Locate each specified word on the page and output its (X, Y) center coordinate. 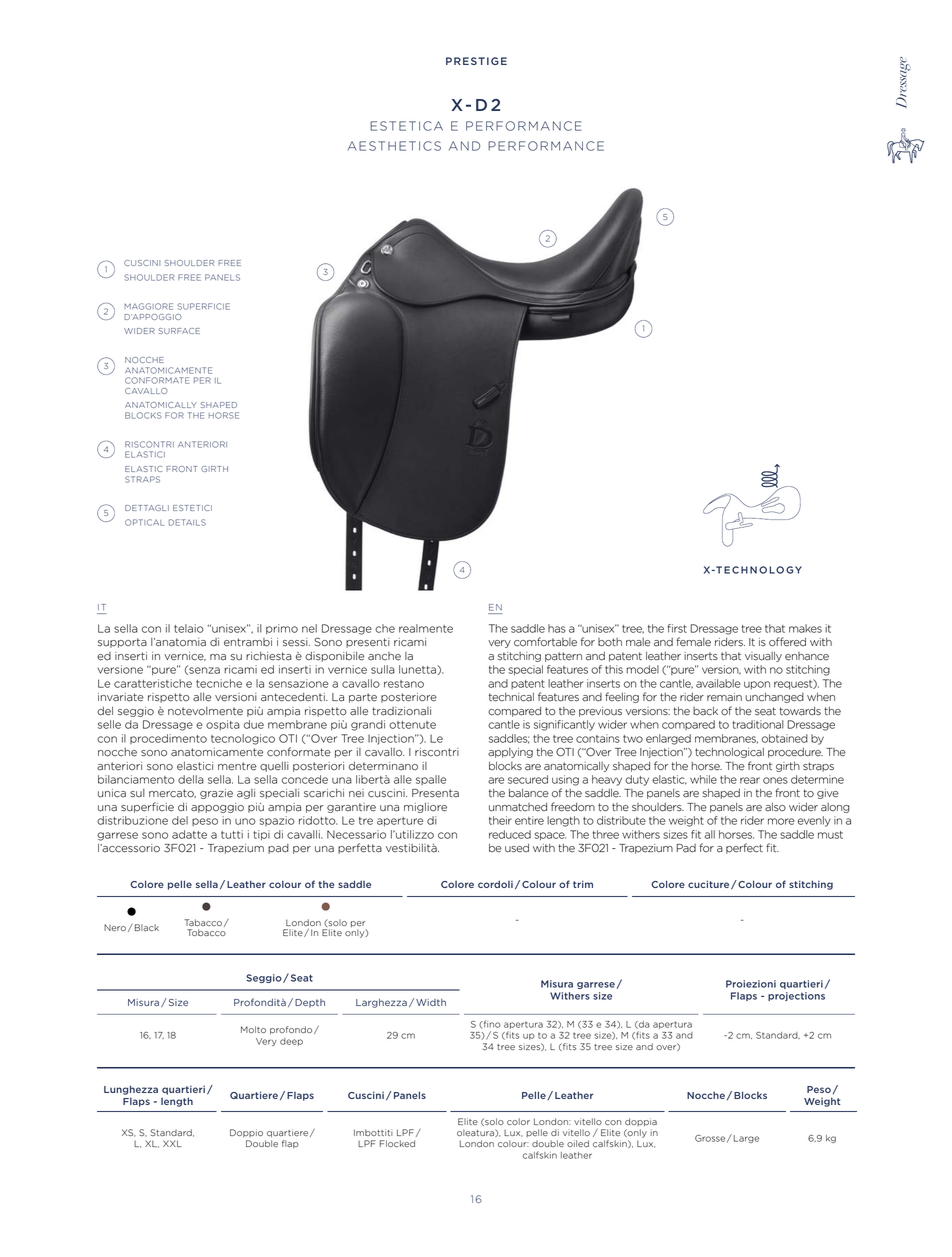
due (254, 724)
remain (724, 697)
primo (282, 629)
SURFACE (179, 331)
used (517, 848)
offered (787, 642)
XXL (172, 1143)
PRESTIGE (476, 61)
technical (511, 697)
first (677, 628)
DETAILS (187, 522)
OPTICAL (144, 522)
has (557, 628)
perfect (744, 848)
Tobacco (206, 932)
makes (805, 628)
